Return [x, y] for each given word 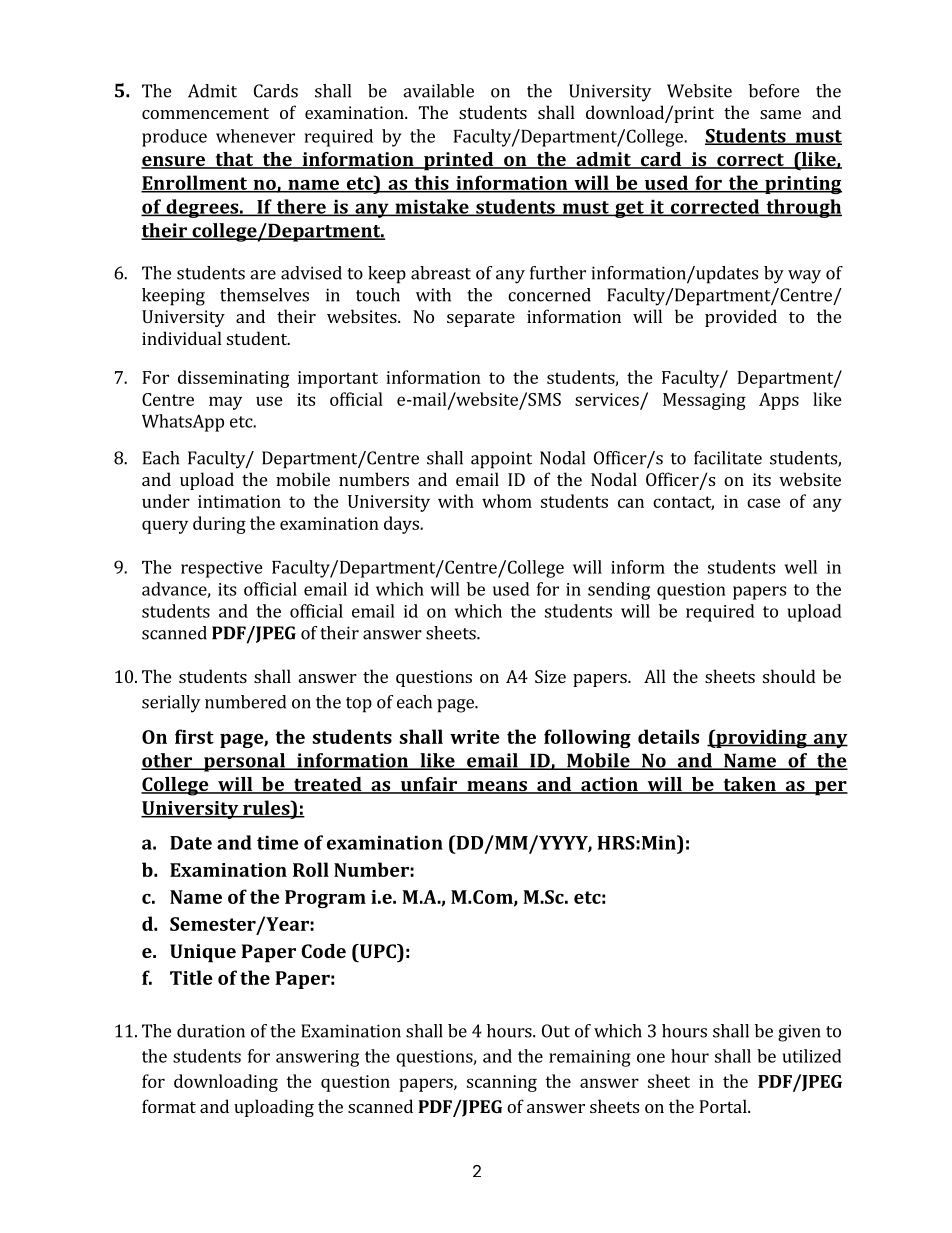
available [438, 91]
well [801, 567]
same [780, 114]
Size [550, 676]
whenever [255, 136]
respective [222, 569]
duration [211, 1031]
